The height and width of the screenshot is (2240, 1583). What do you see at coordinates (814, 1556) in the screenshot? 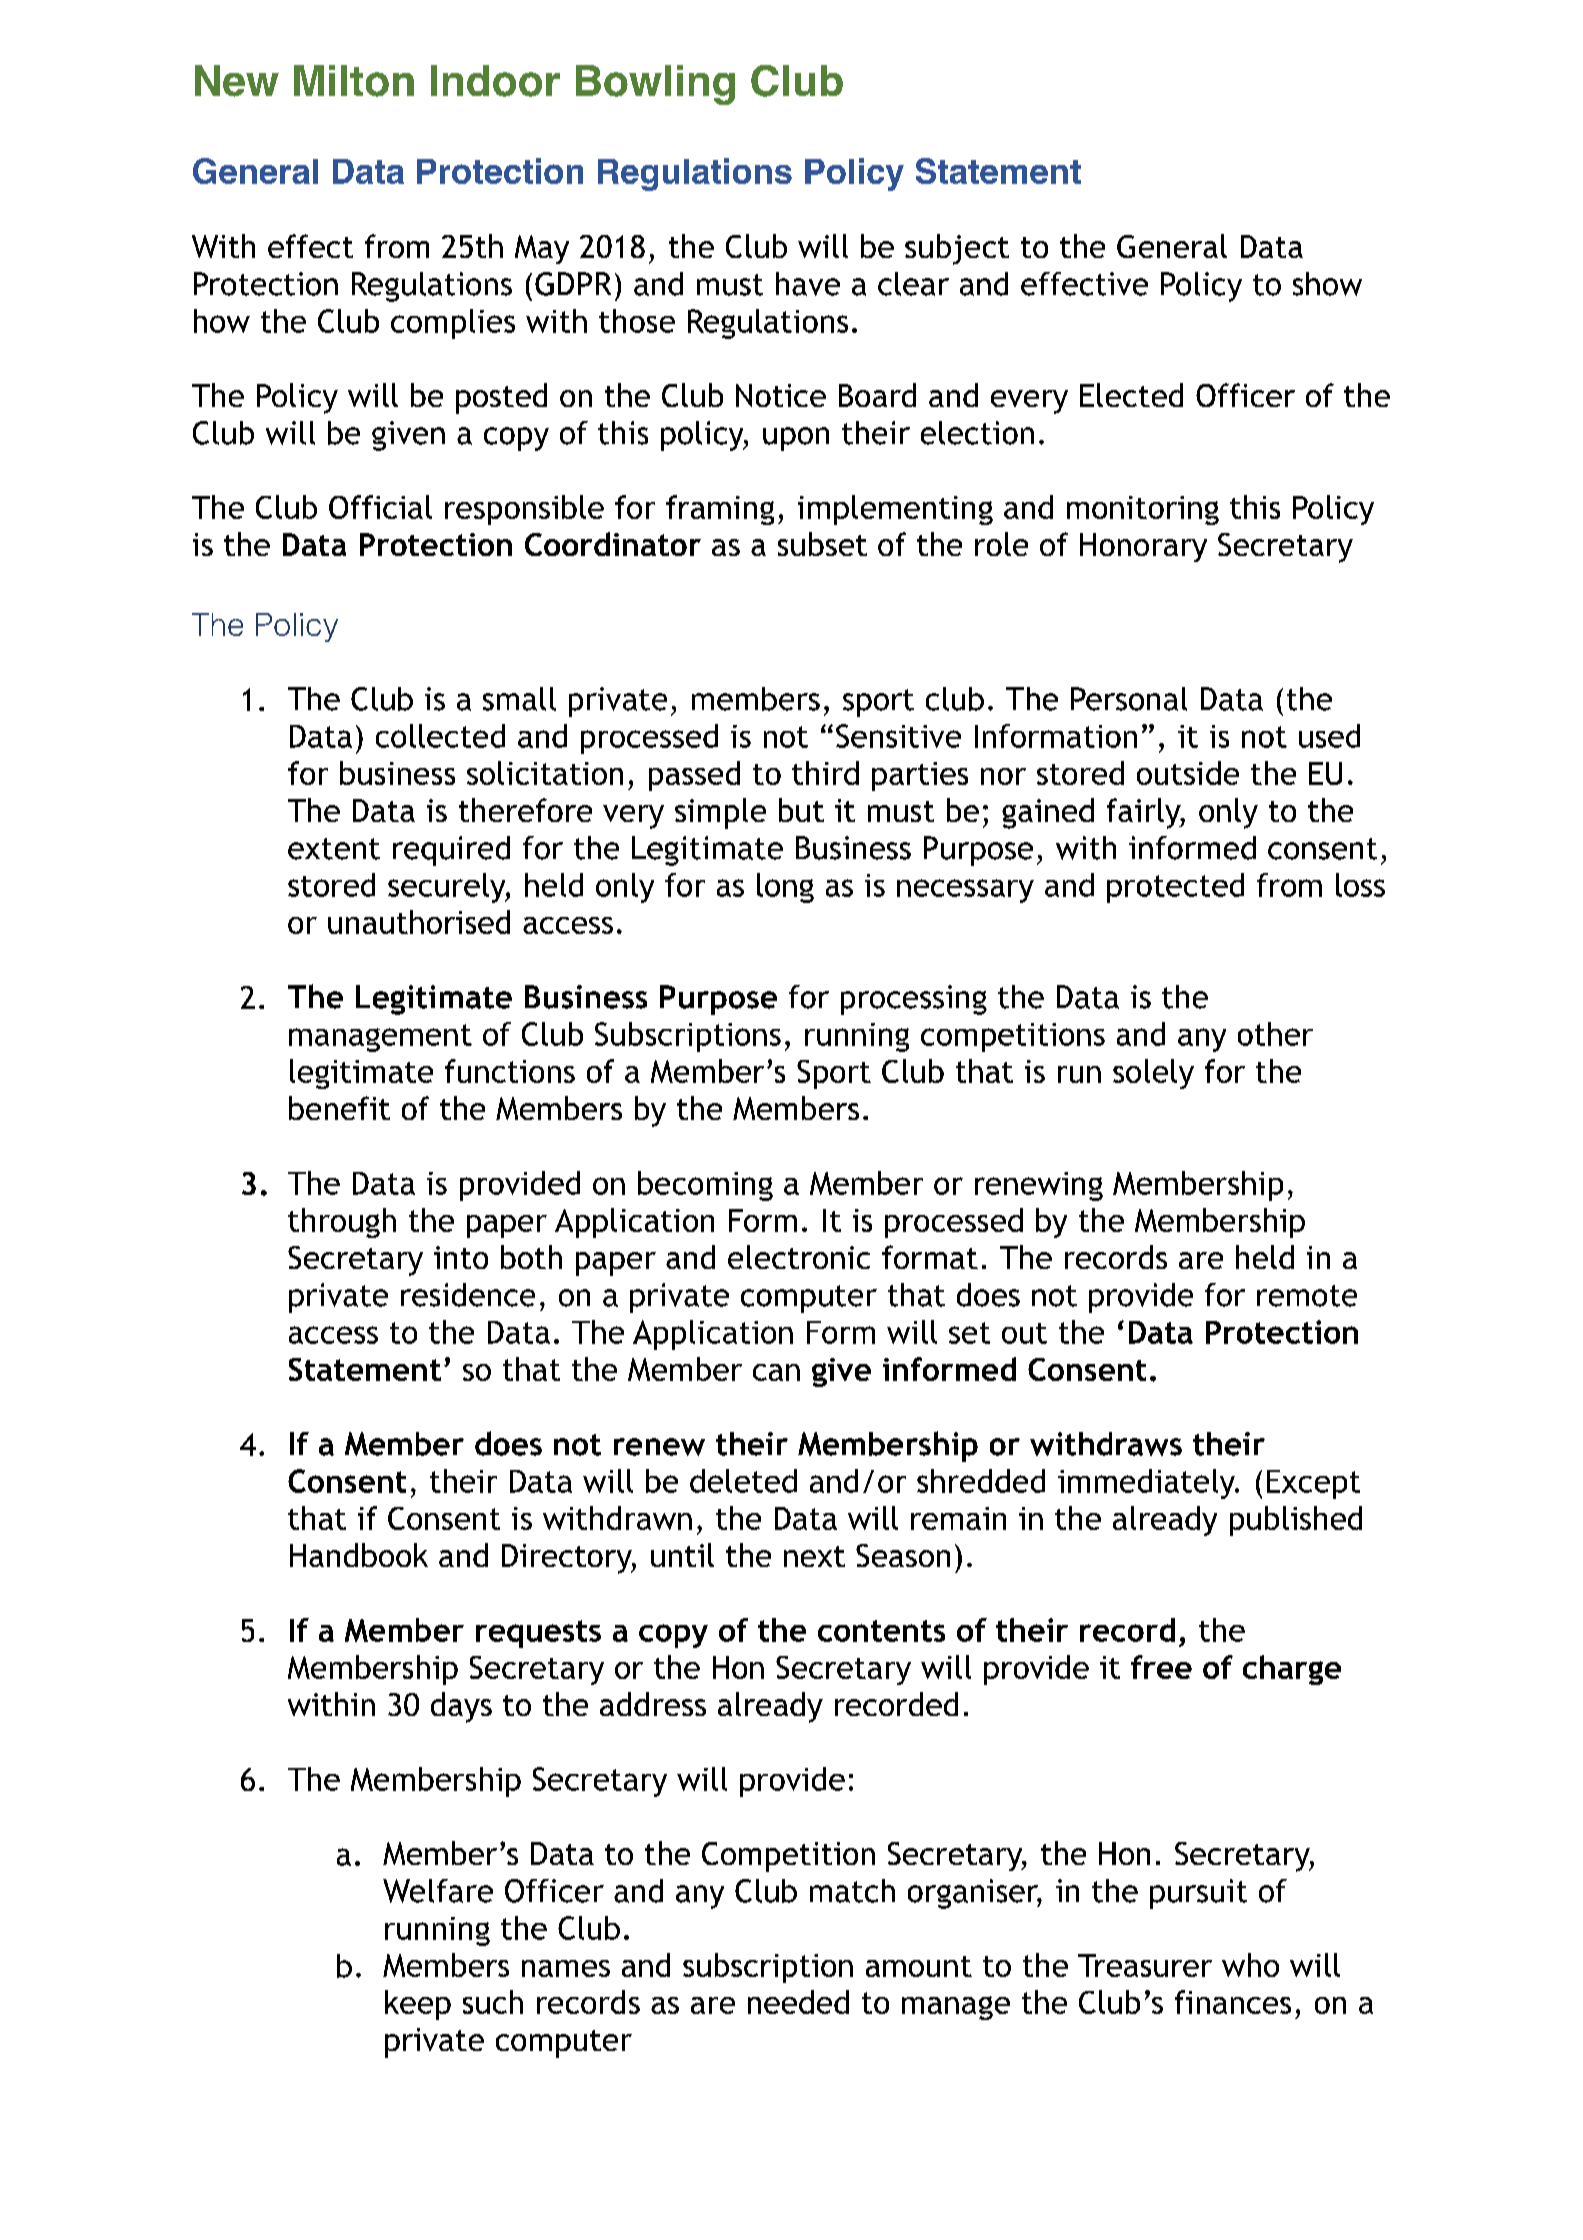
I see `next` at bounding box center [814, 1556].
